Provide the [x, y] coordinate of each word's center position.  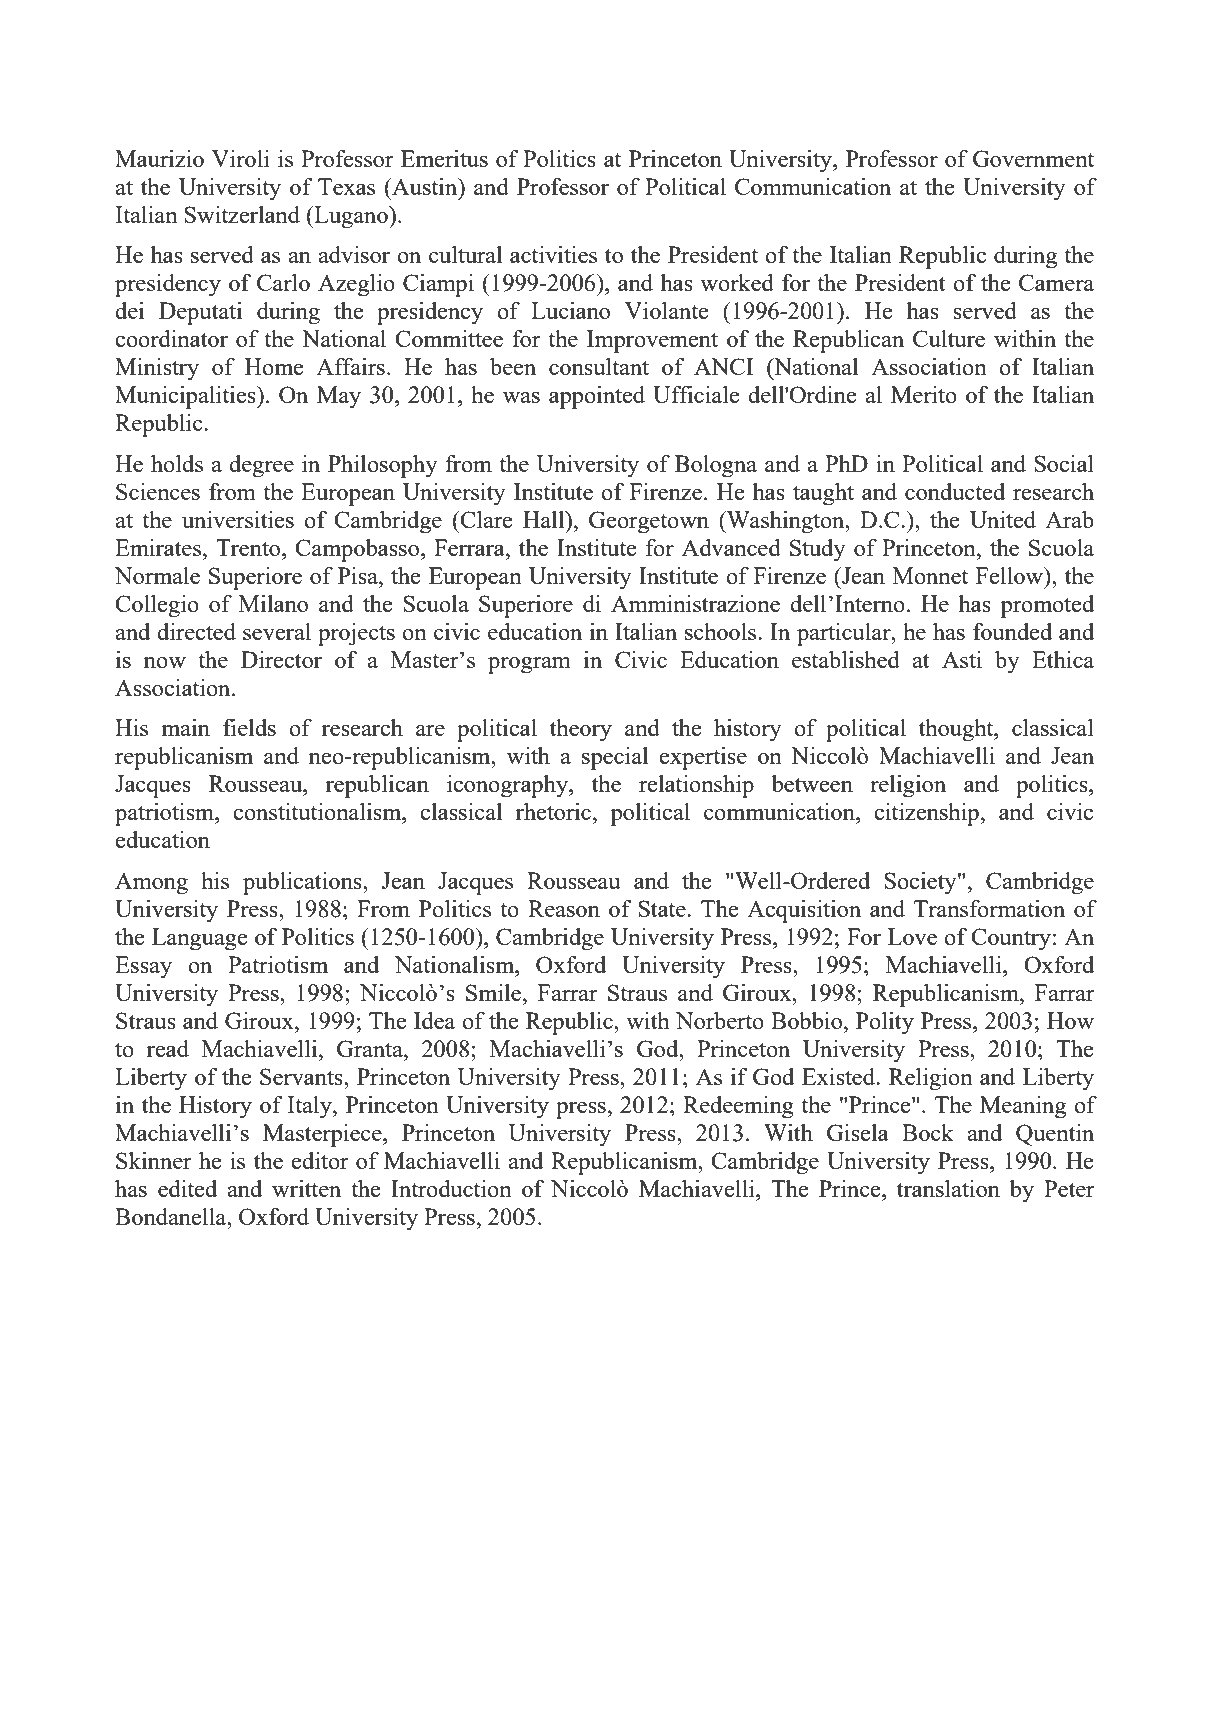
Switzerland [242, 214]
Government [1033, 158]
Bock [928, 1132]
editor [320, 1160]
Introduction [451, 1188]
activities [553, 254]
